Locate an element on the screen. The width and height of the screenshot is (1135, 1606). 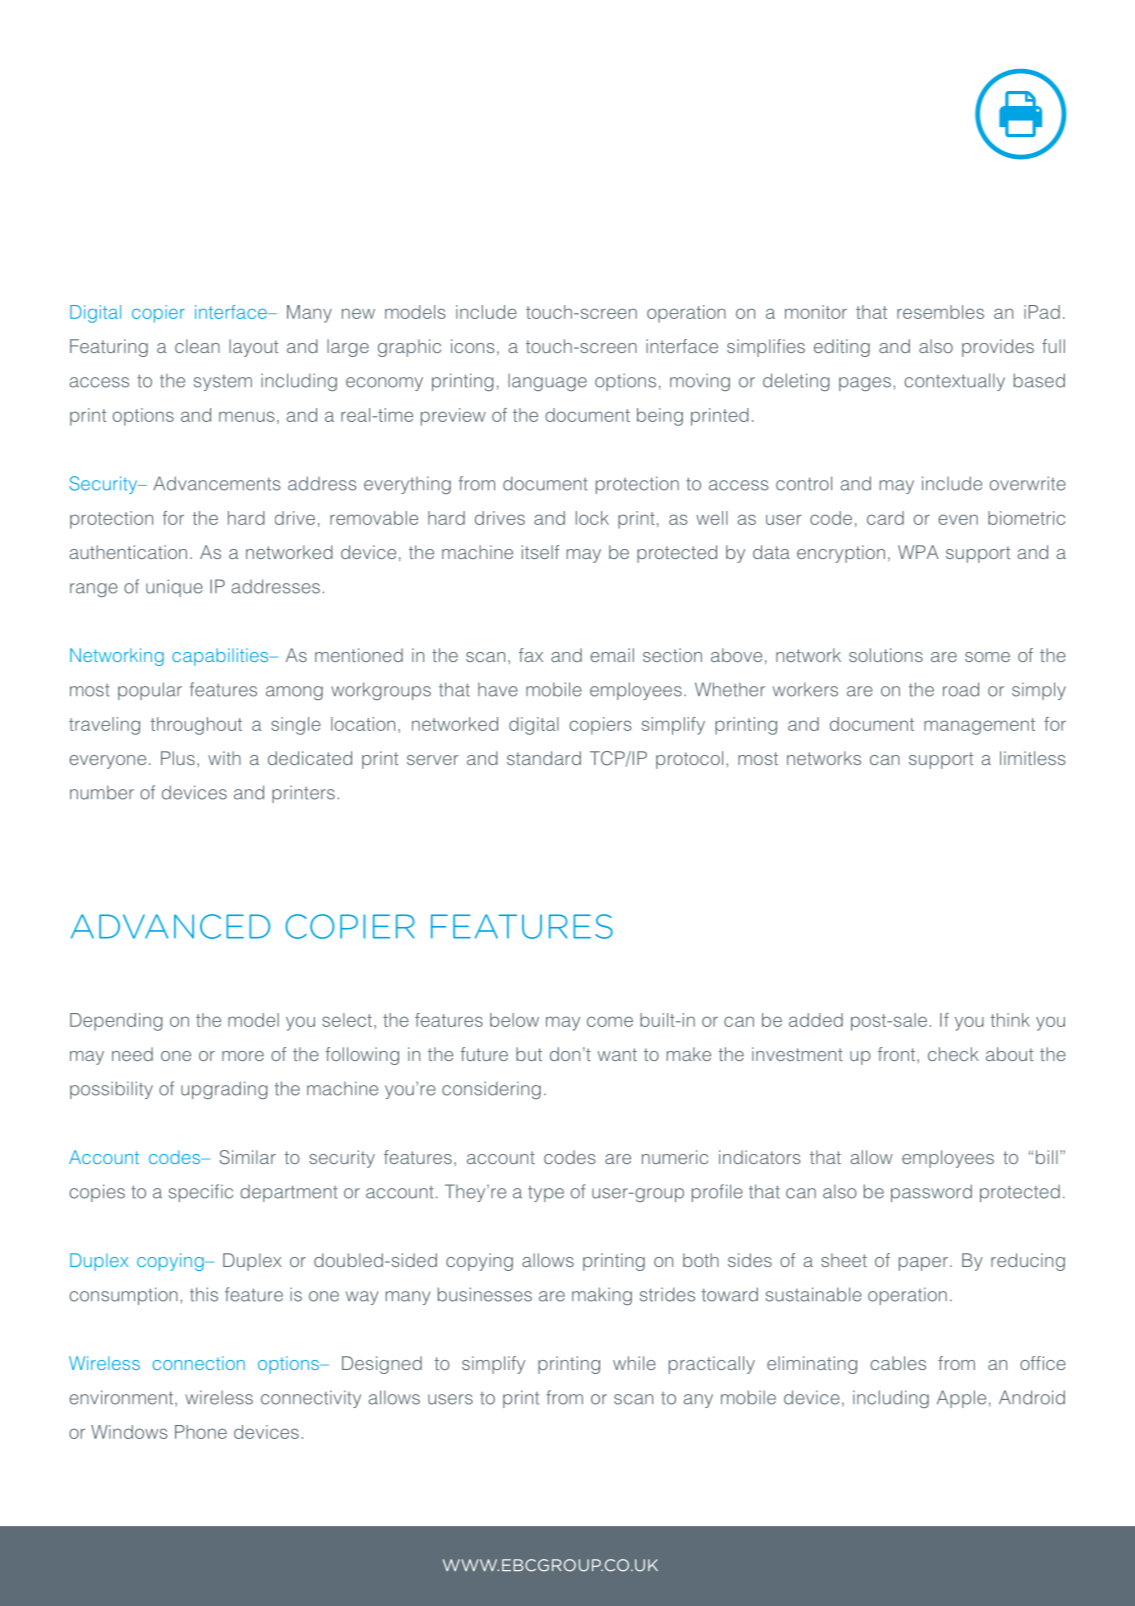
standard is located at coordinates (544, 758).
